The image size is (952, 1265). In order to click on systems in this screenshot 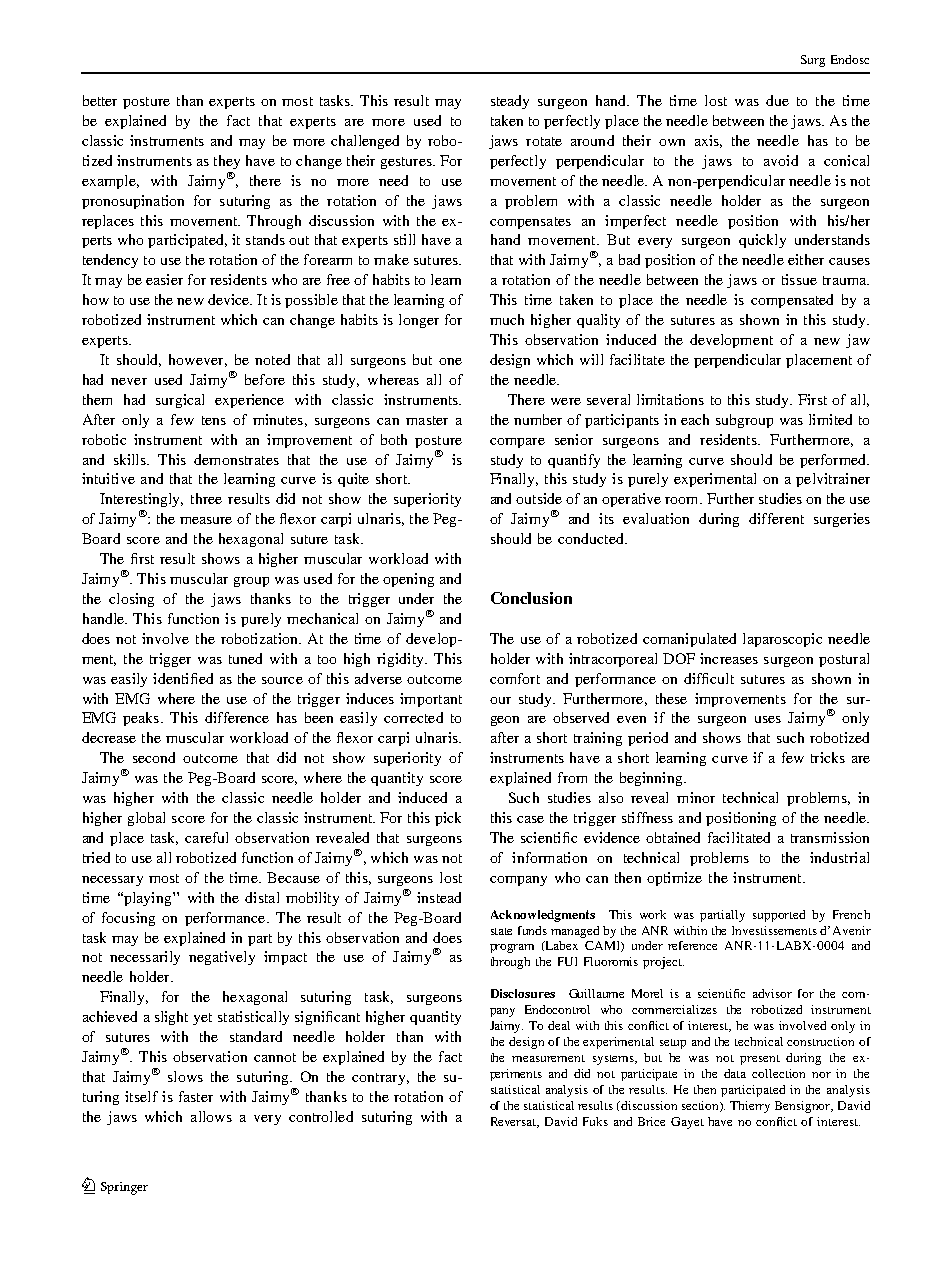, I will do `click(615, 1060)`.
